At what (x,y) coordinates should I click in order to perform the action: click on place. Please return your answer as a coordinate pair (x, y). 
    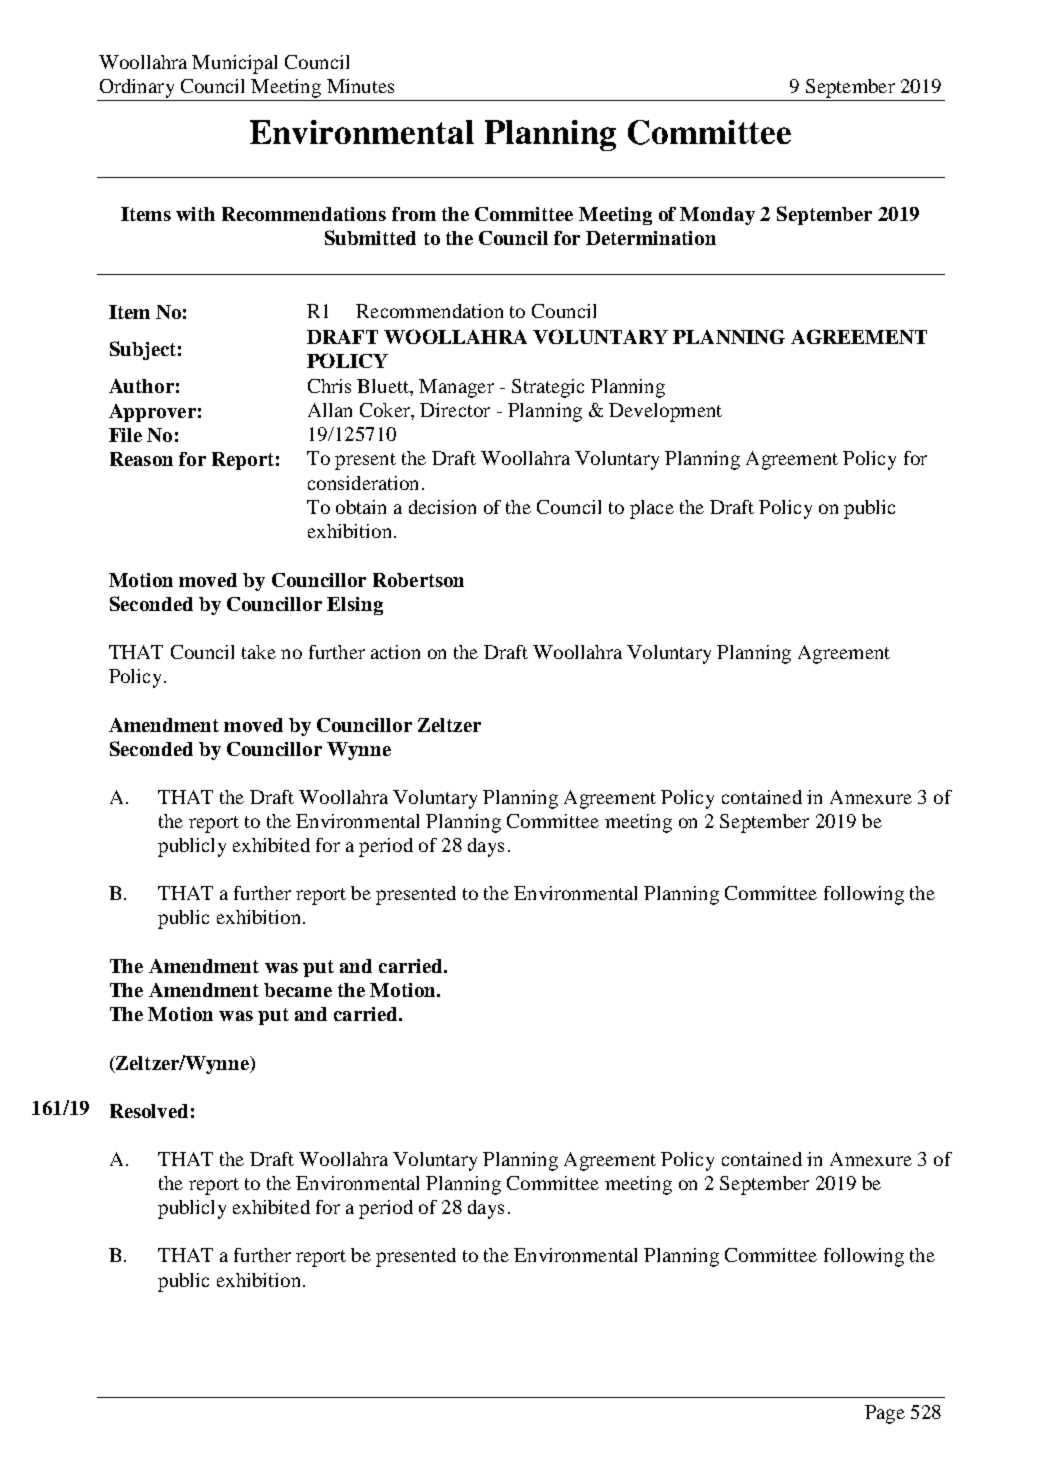
    Looking at the image, I should click on (652, 509).
